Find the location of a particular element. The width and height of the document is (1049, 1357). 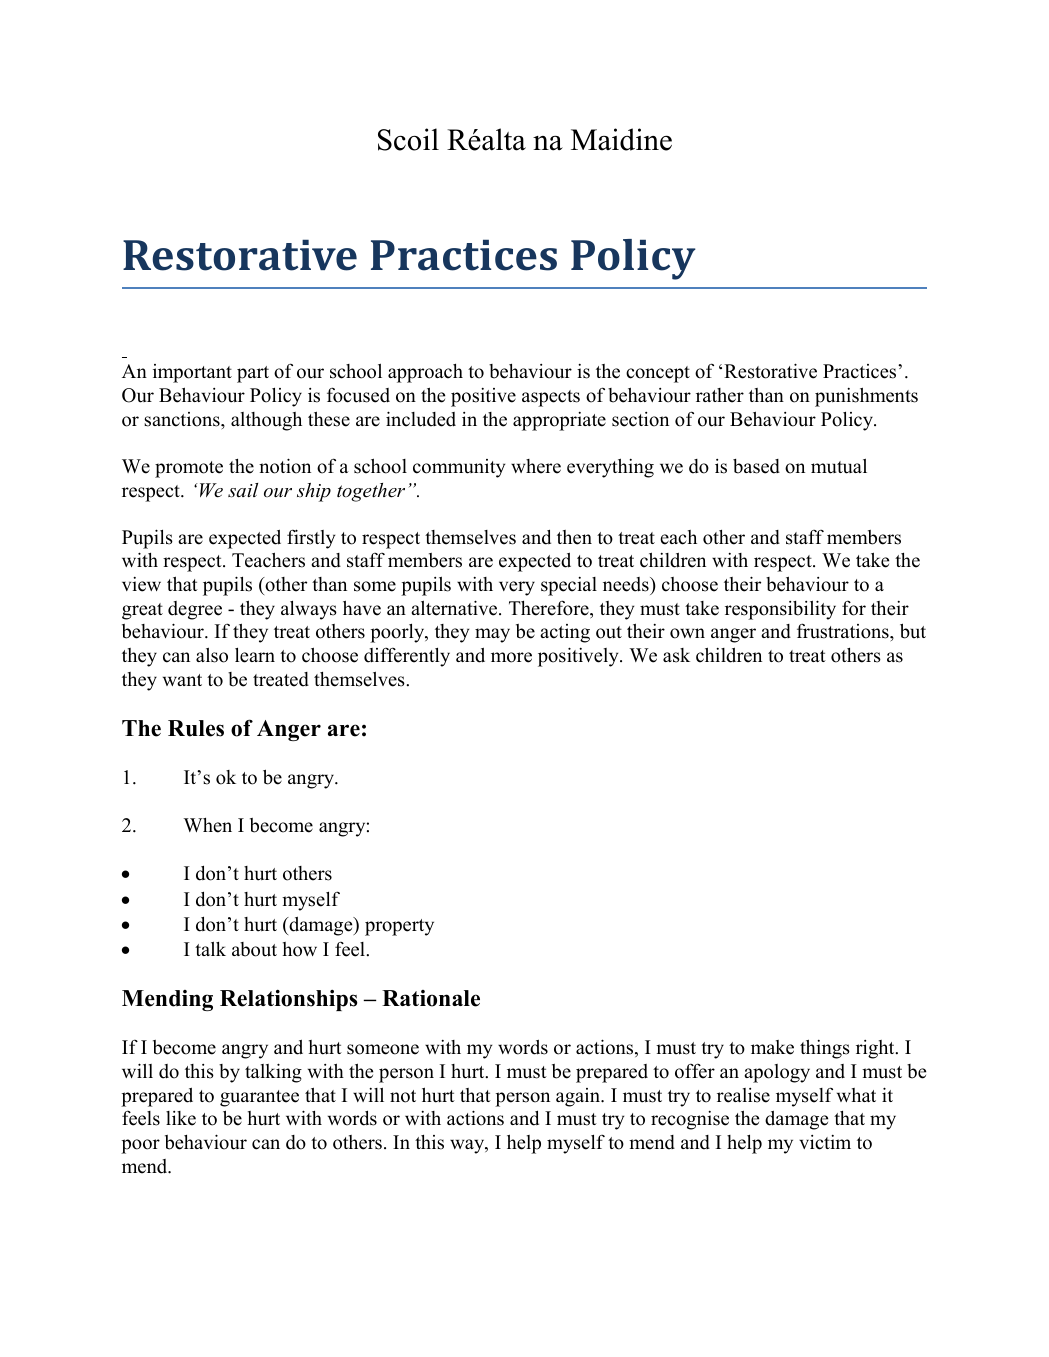

aspects is located at coordinates (551, 398).
